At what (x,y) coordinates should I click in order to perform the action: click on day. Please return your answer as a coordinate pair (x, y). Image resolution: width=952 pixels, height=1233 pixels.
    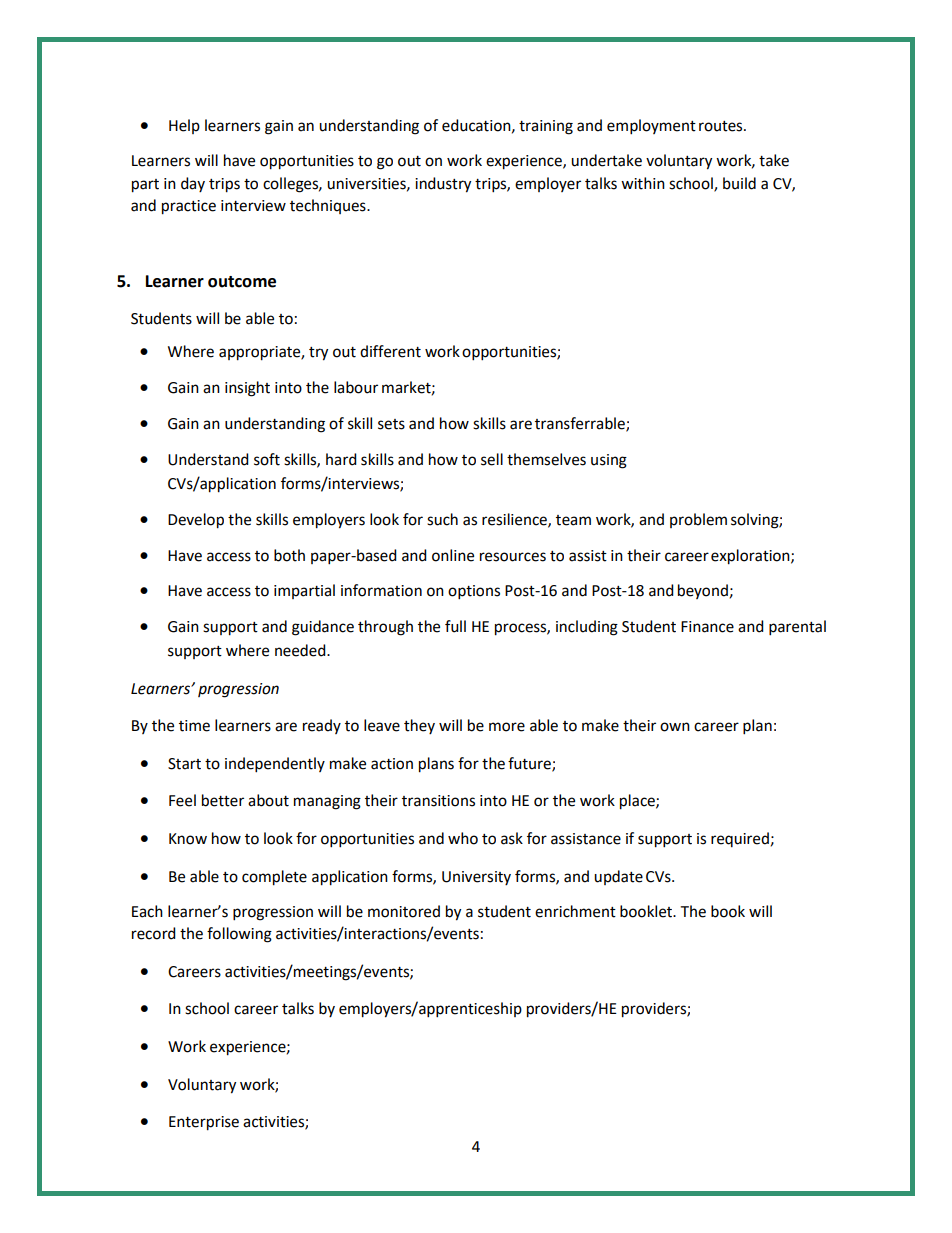
    Looking at the image, I should click on (193, 184).
